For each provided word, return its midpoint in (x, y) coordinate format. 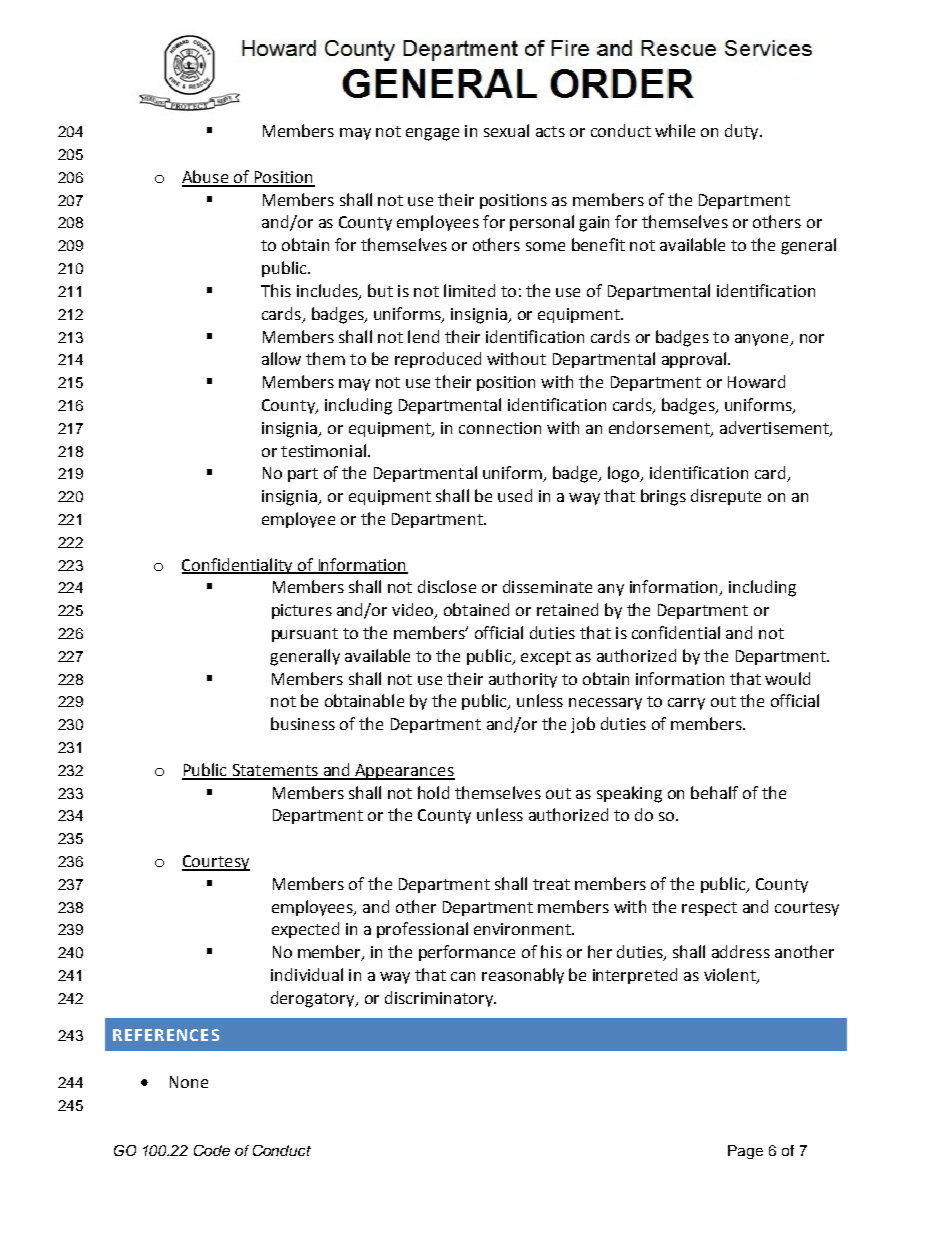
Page (745, 1152)
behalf (714, 792)
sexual (506, 130)
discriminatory (440, 999)
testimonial (323, 450)
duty (743, 132)
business (303, 723)
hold (433, 792)
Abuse (206, 178)
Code (212, 1150)
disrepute (726, 497)
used (515, 495)
